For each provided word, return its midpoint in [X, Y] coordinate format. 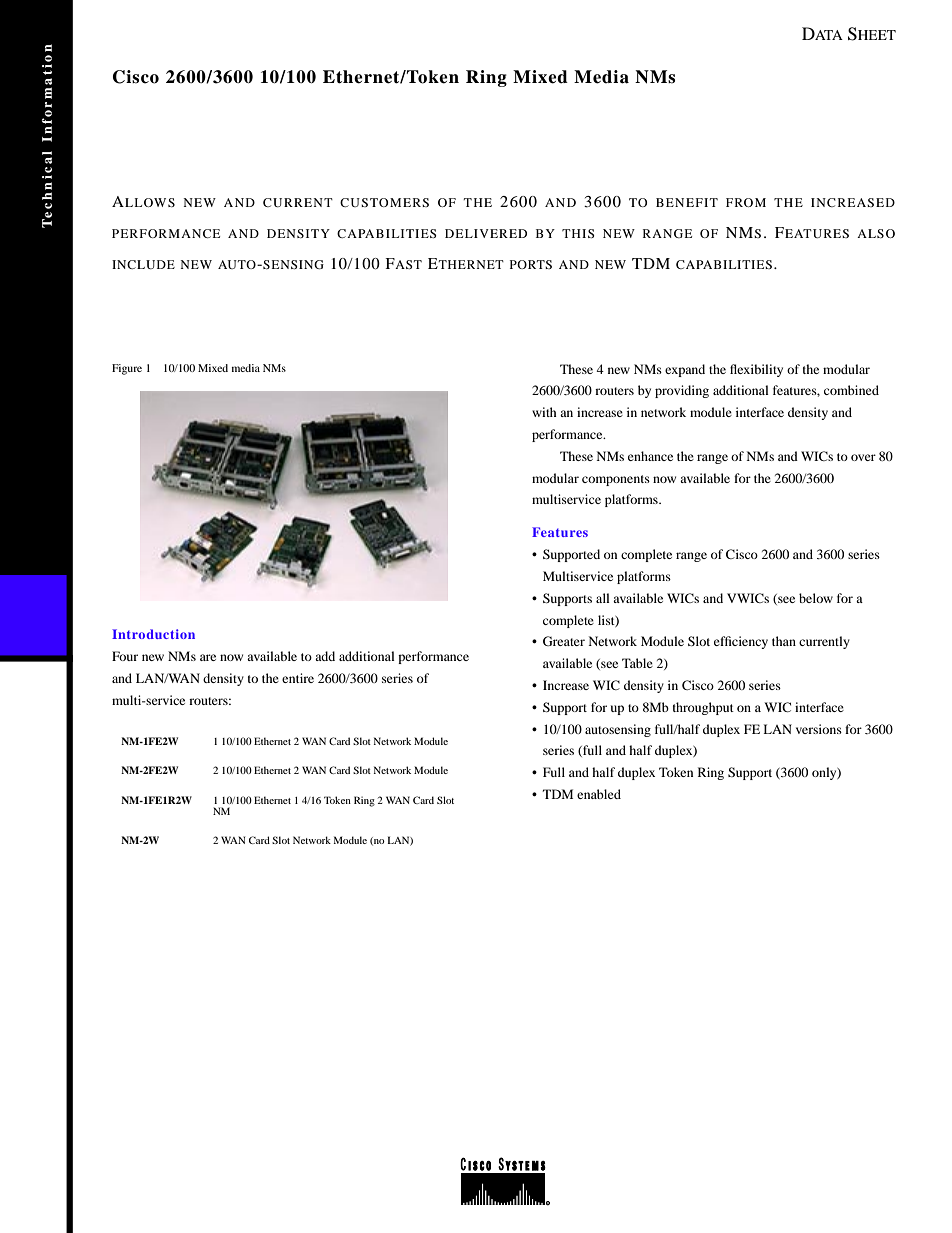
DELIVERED [486, 233]
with [544, 412]
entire [298, 678]
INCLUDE [143, 264]
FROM [746, 202]
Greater [564, 641]
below [816, 598]
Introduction [153, 634]
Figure [127, 369]
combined [851, 390]
